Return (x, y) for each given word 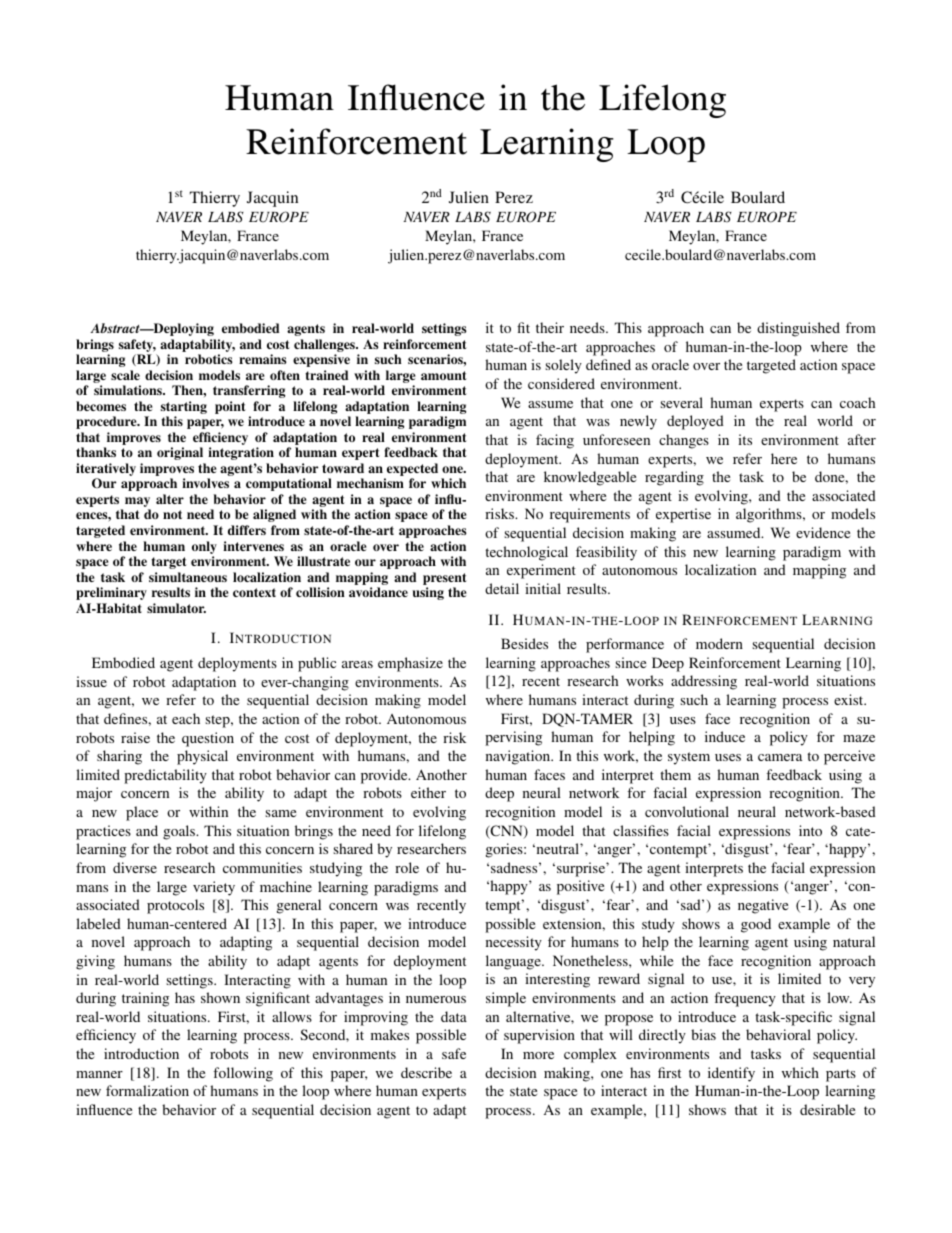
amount (444, 375)
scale (125, 375)
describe (426, 1072)
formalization (147, 1090)
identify (731, 1074)
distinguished (798, 329)
